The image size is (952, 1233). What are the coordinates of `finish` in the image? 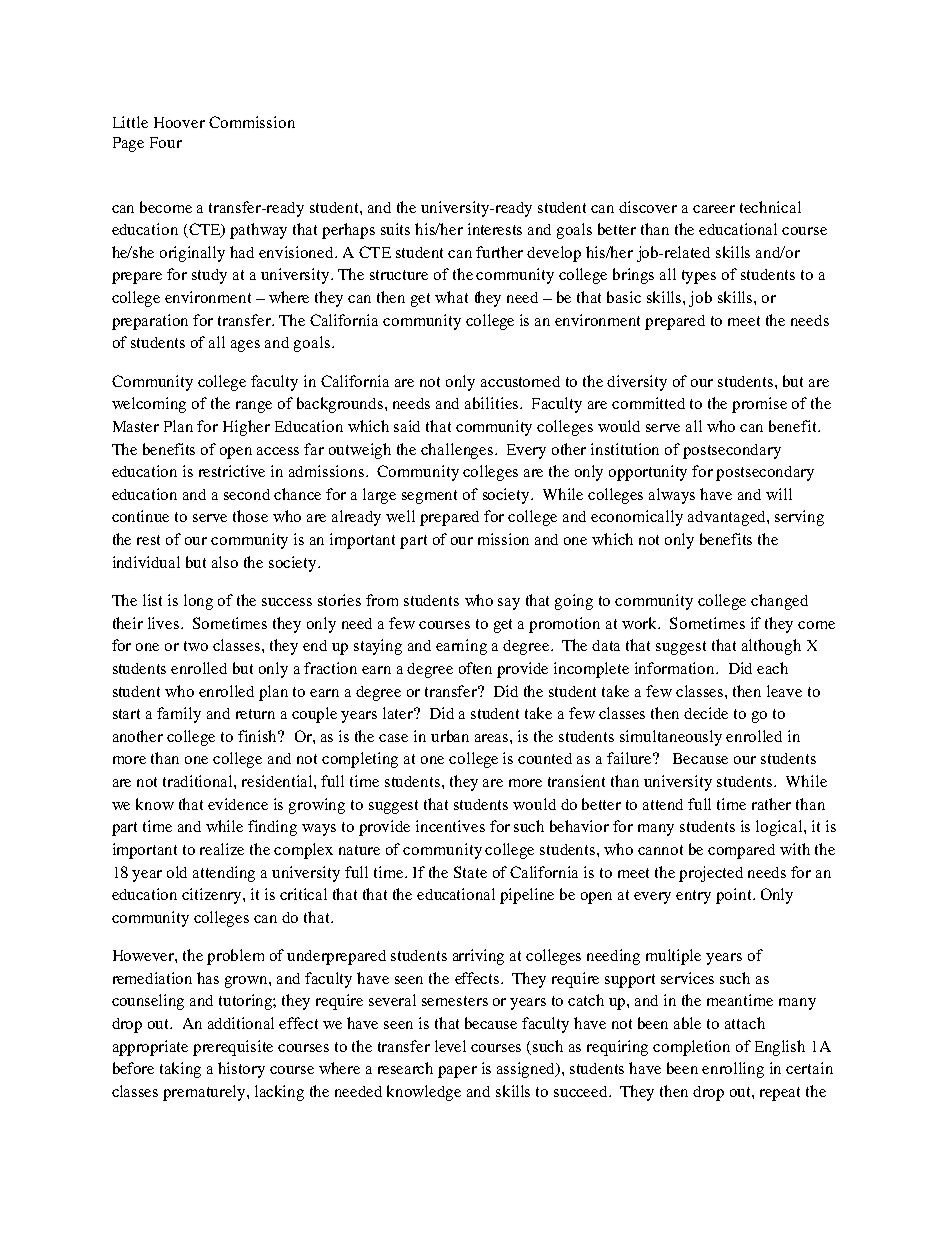 It's located at (259, 736).
